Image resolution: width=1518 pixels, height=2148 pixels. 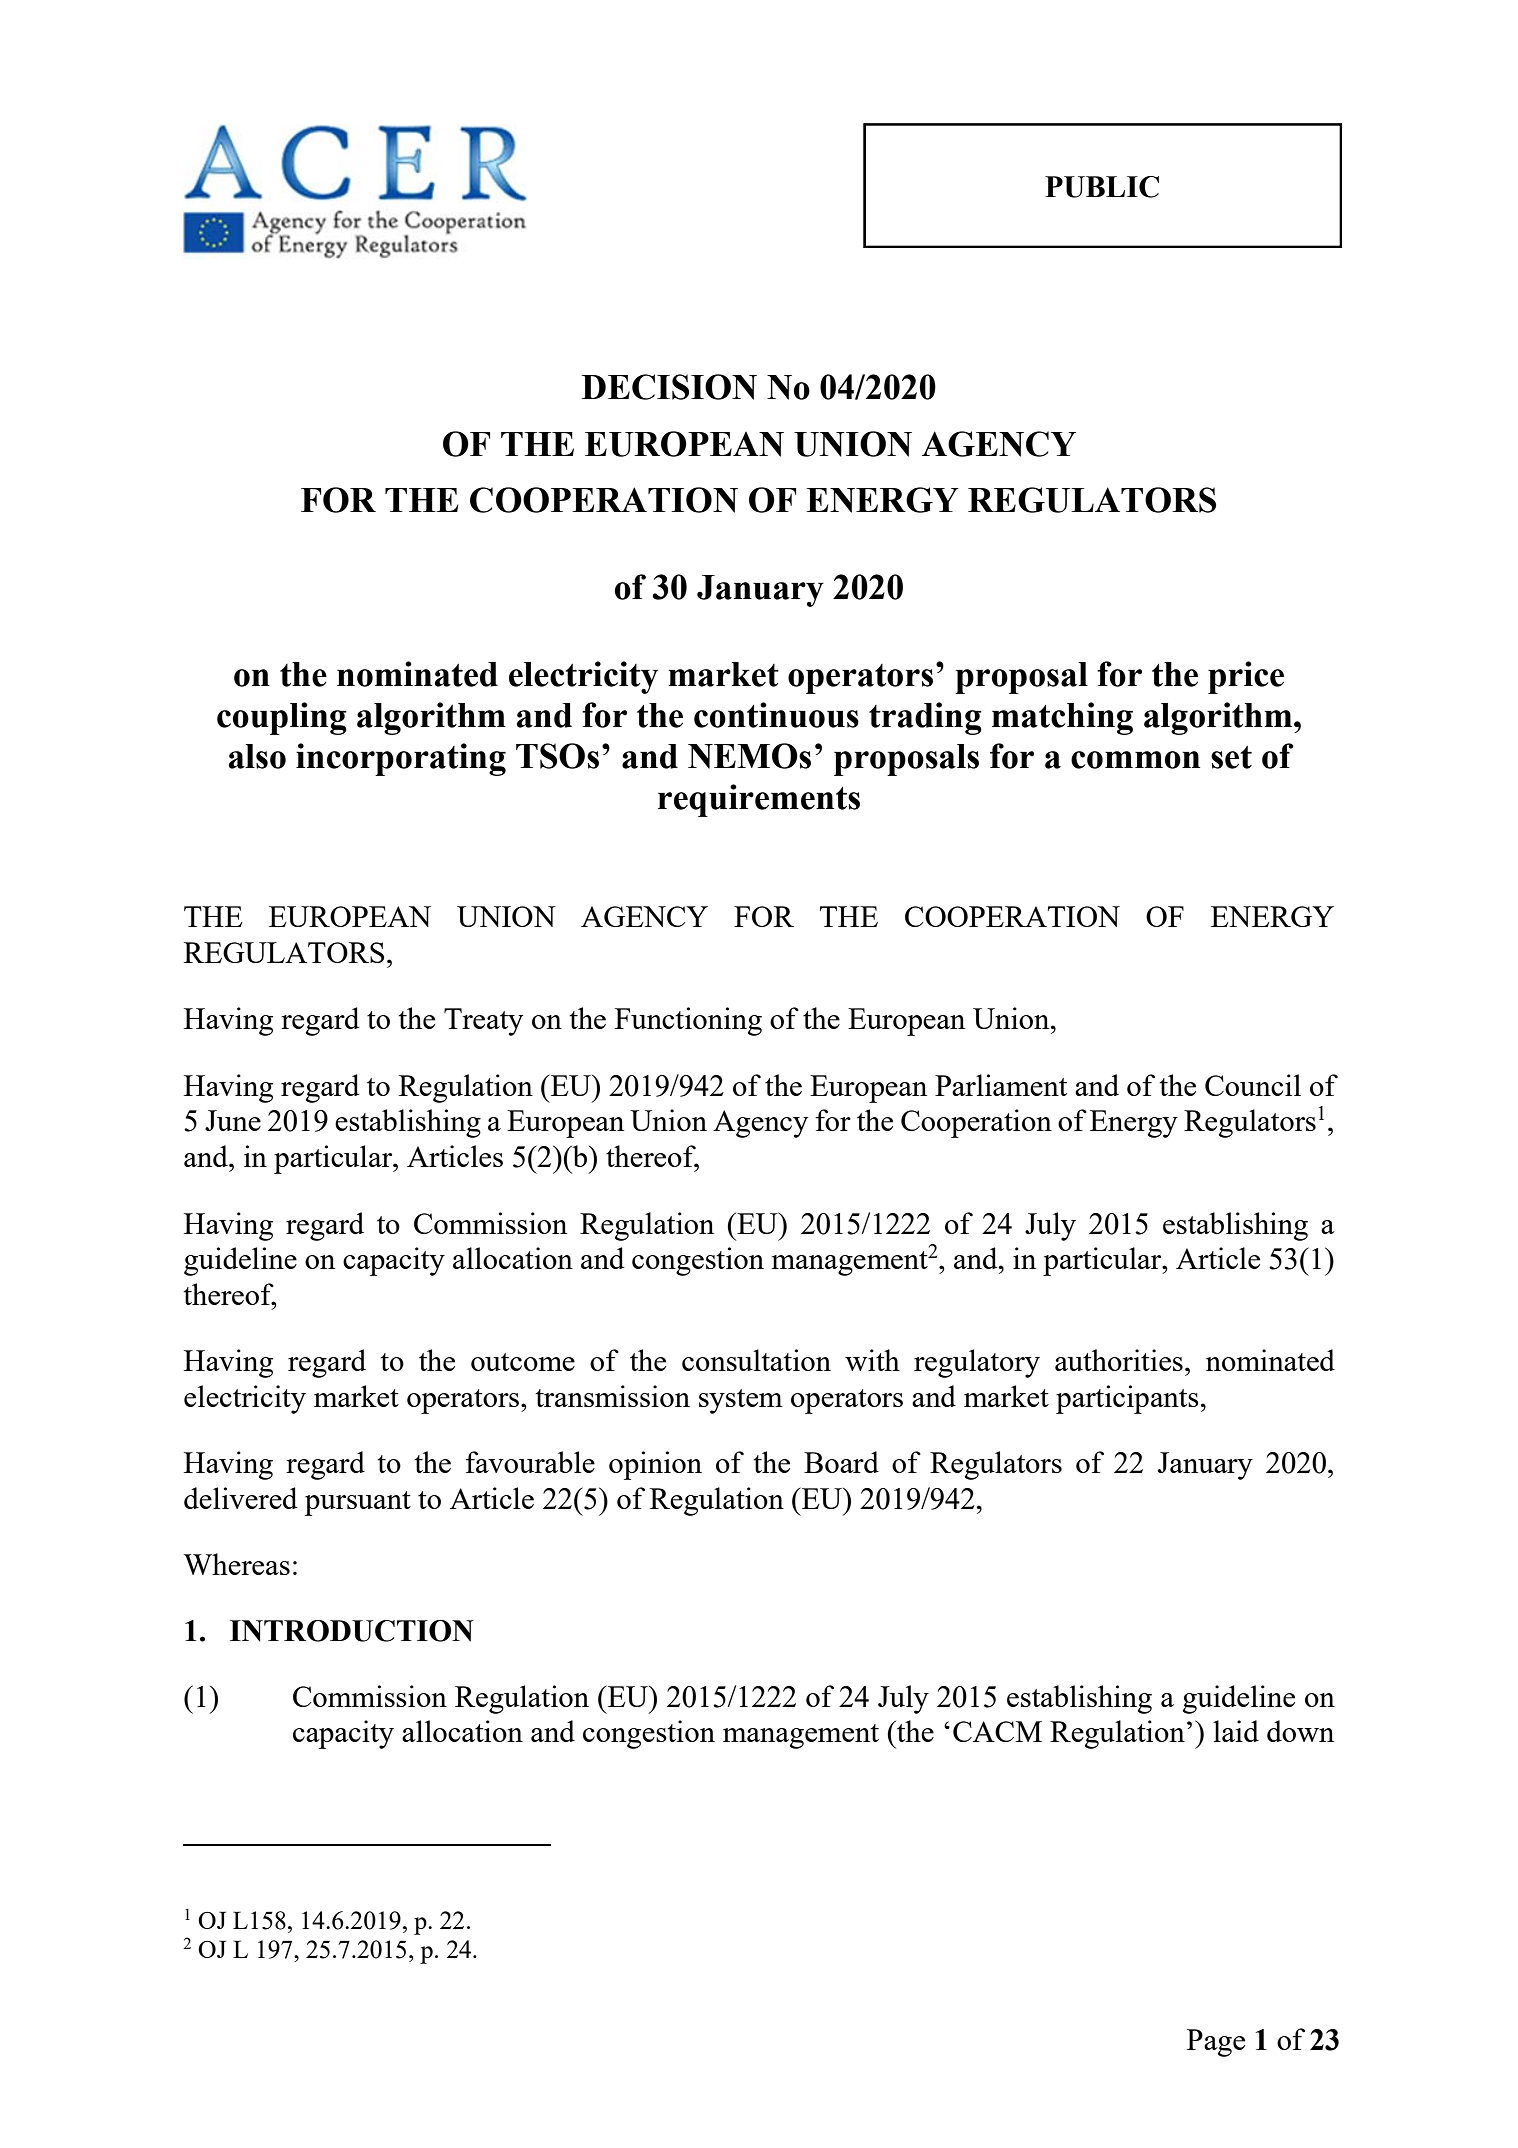 What do you see at coordinates (1246, 677) in the page?
I see `price` at bounding box center [1246, 677].
